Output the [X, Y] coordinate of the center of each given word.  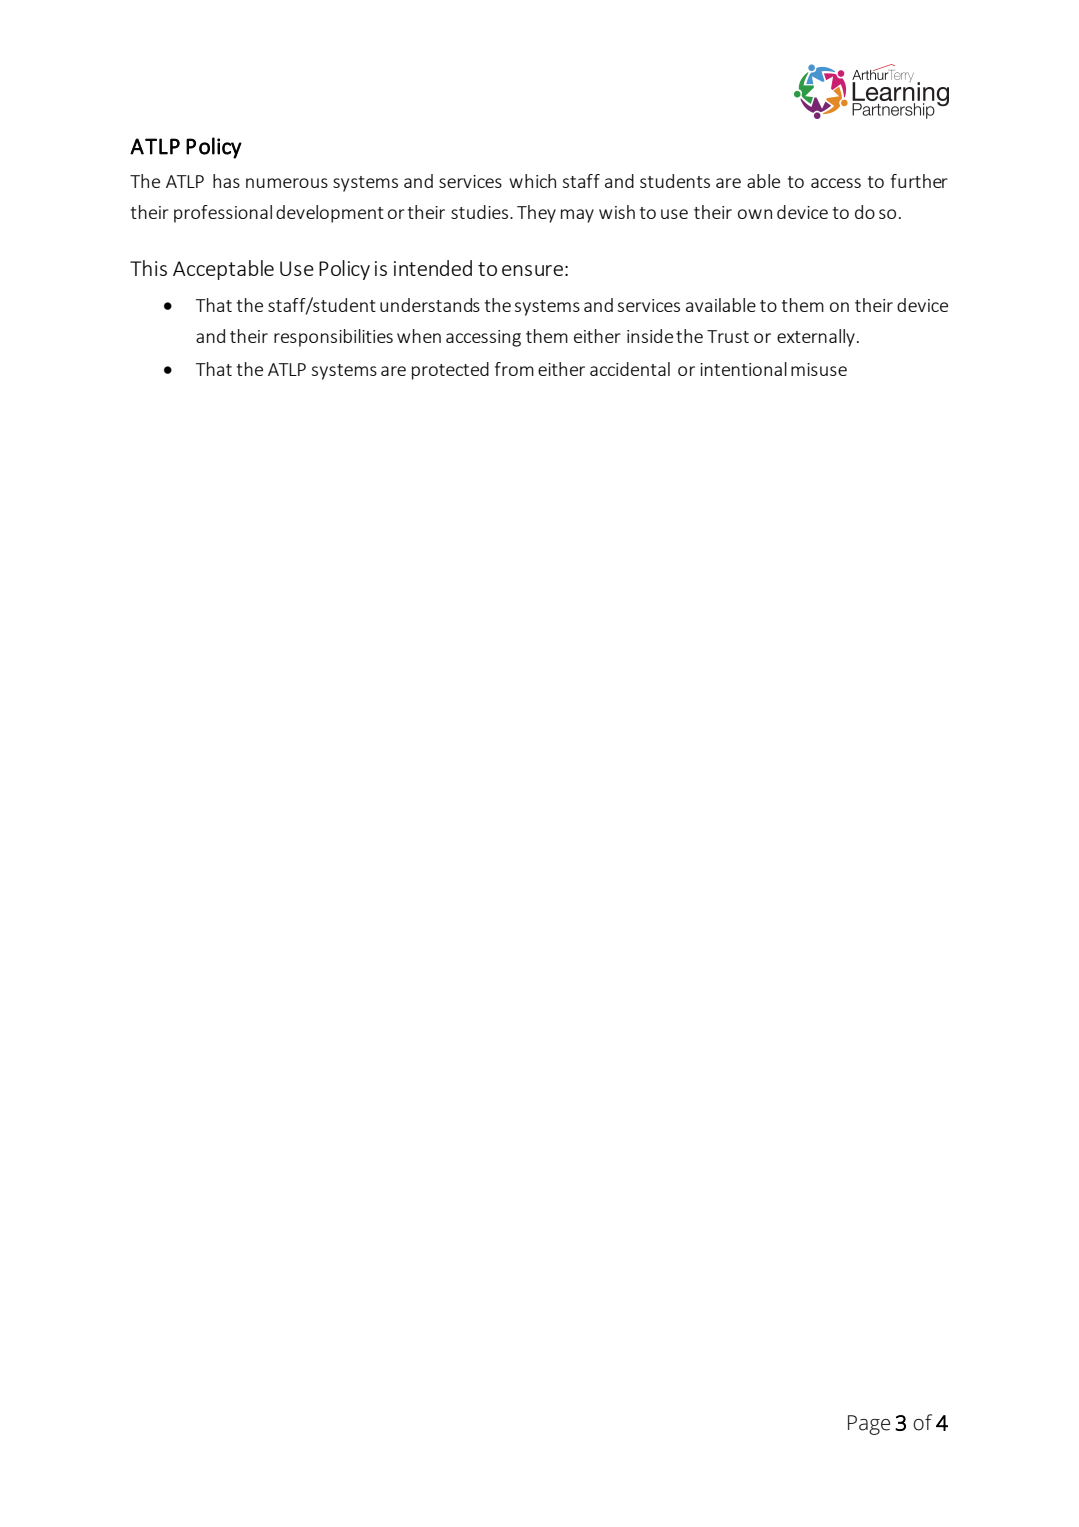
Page [869, 1425]
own [755, 214]
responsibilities [333, 338]
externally [816, 338]
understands [430, 305]
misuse [819, 369]
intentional [743, 369]
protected [450, 371]
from [514, 369]
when [419, 336]
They [536, 214]
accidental [630, 369]
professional [223, 214]
